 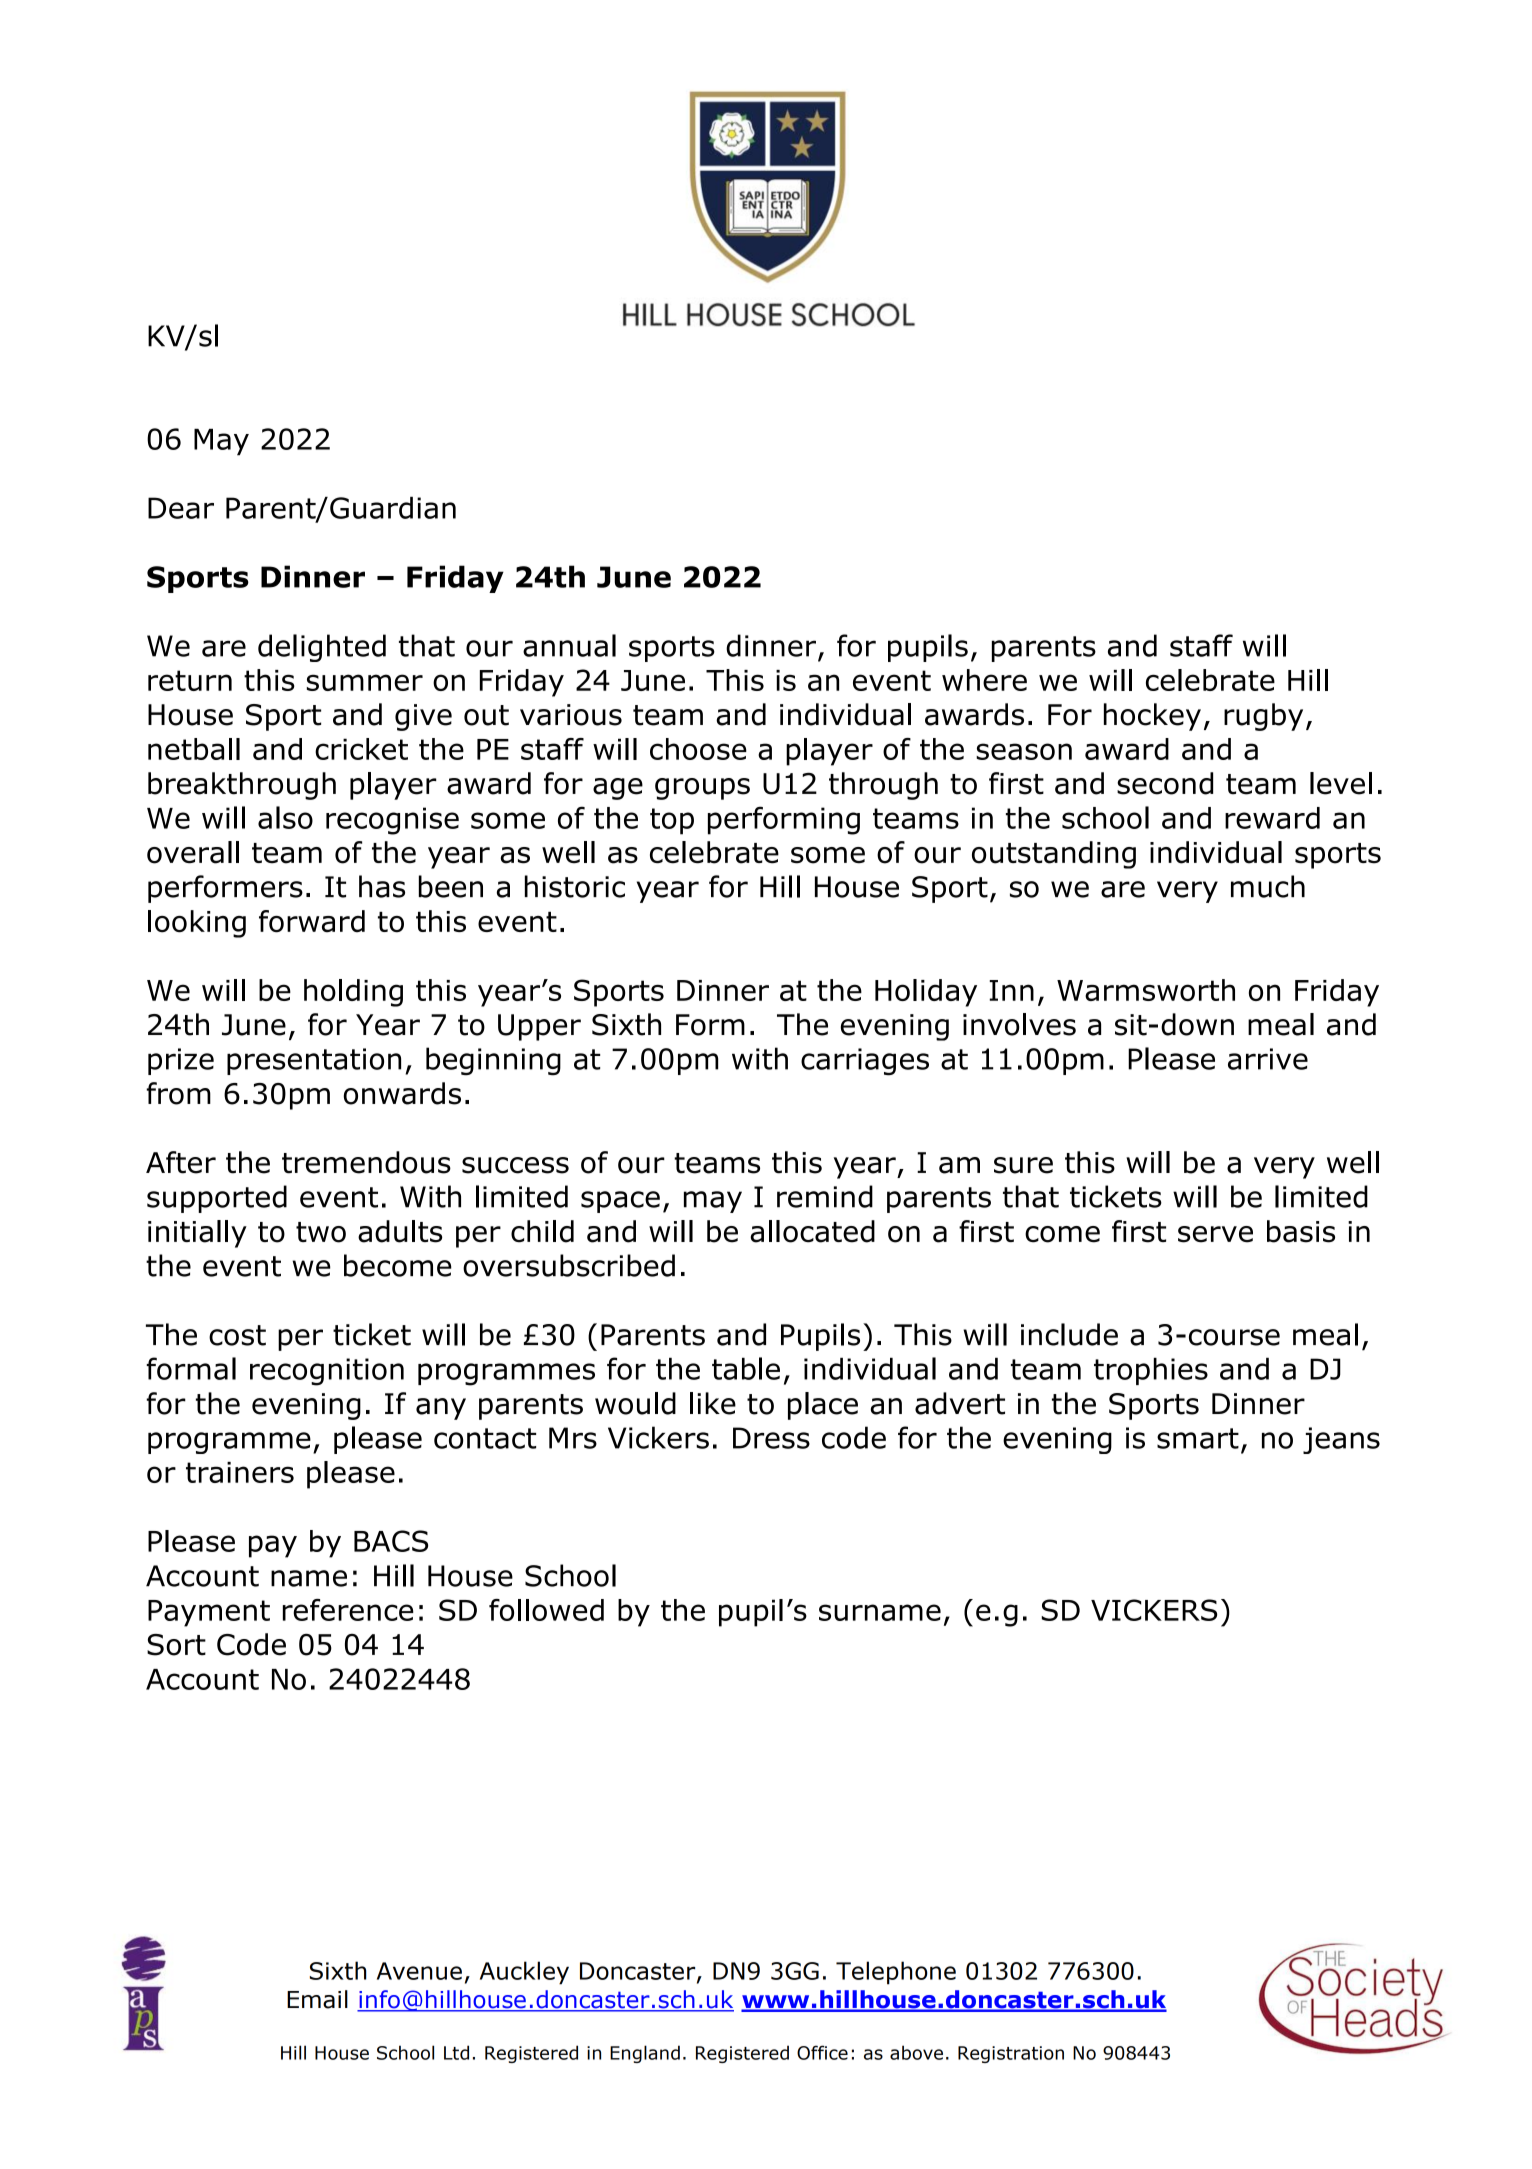 I want to click on BACS, so click(x=391, y=1541).
